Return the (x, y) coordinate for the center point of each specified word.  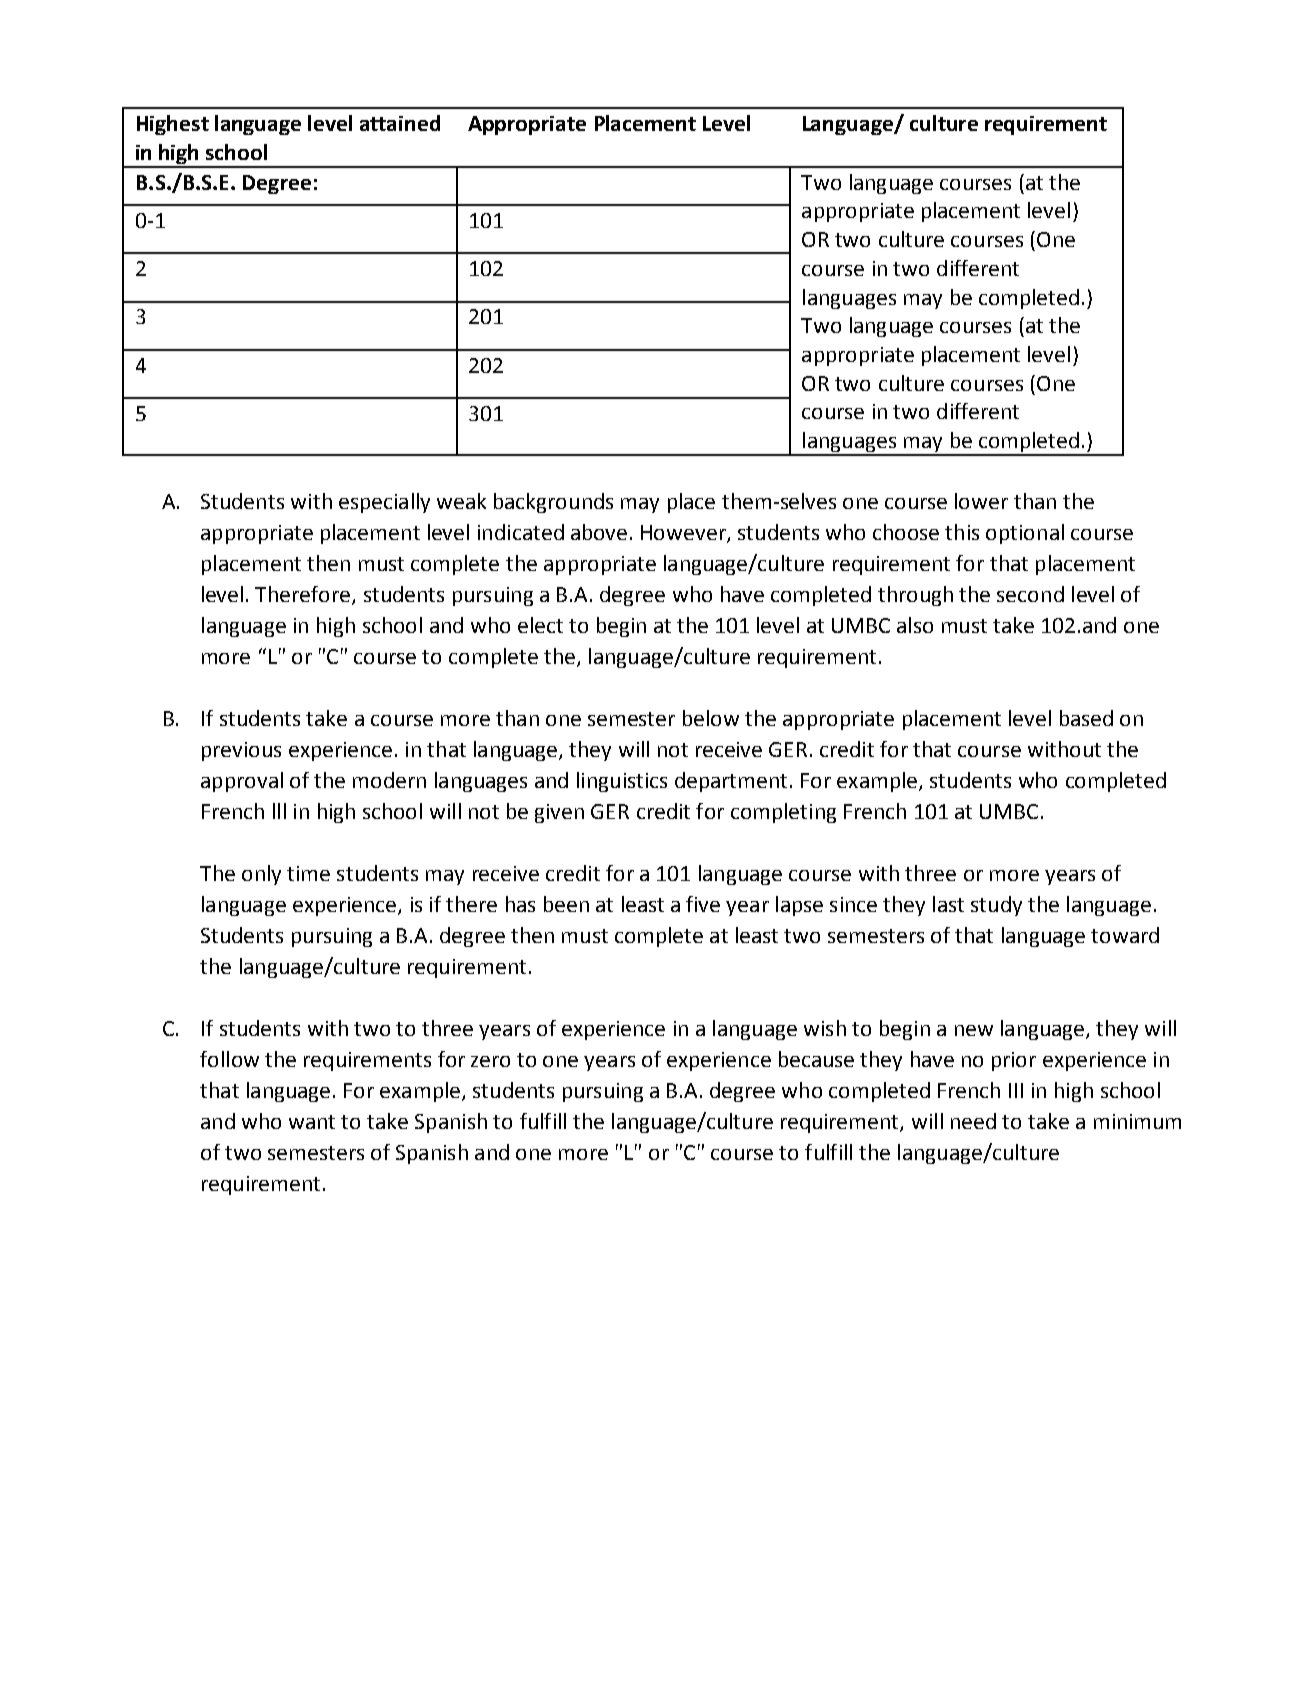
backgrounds (553, 503)
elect (540, 625)
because (816, 1059)
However (684, 534)
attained (400, 123)
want (312, 1122)
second (1030, 594)
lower (981, 501)
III (1016, 1090)
